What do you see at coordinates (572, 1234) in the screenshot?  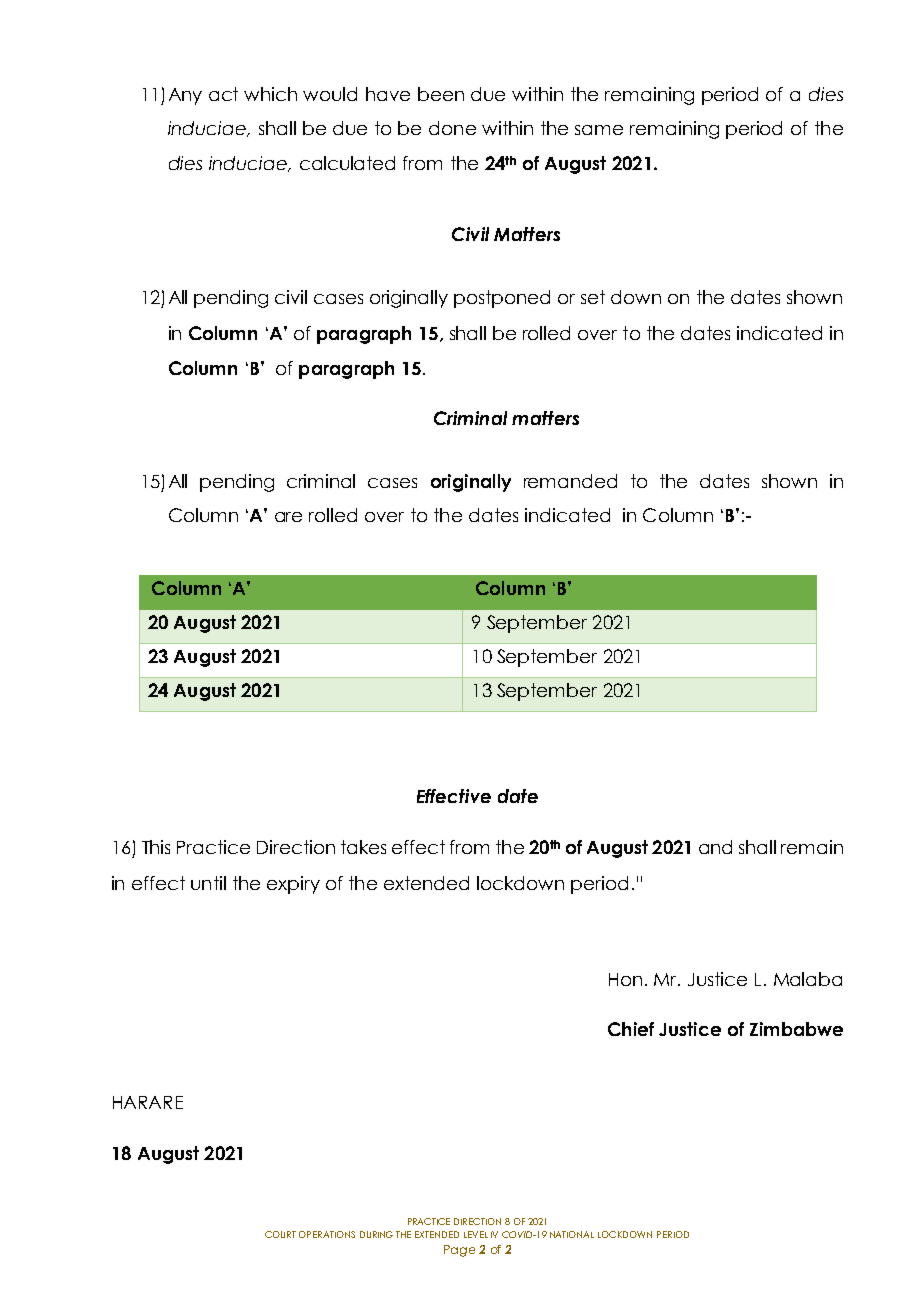 I see `NATIONAL` at bounding box center [572, 1234].
